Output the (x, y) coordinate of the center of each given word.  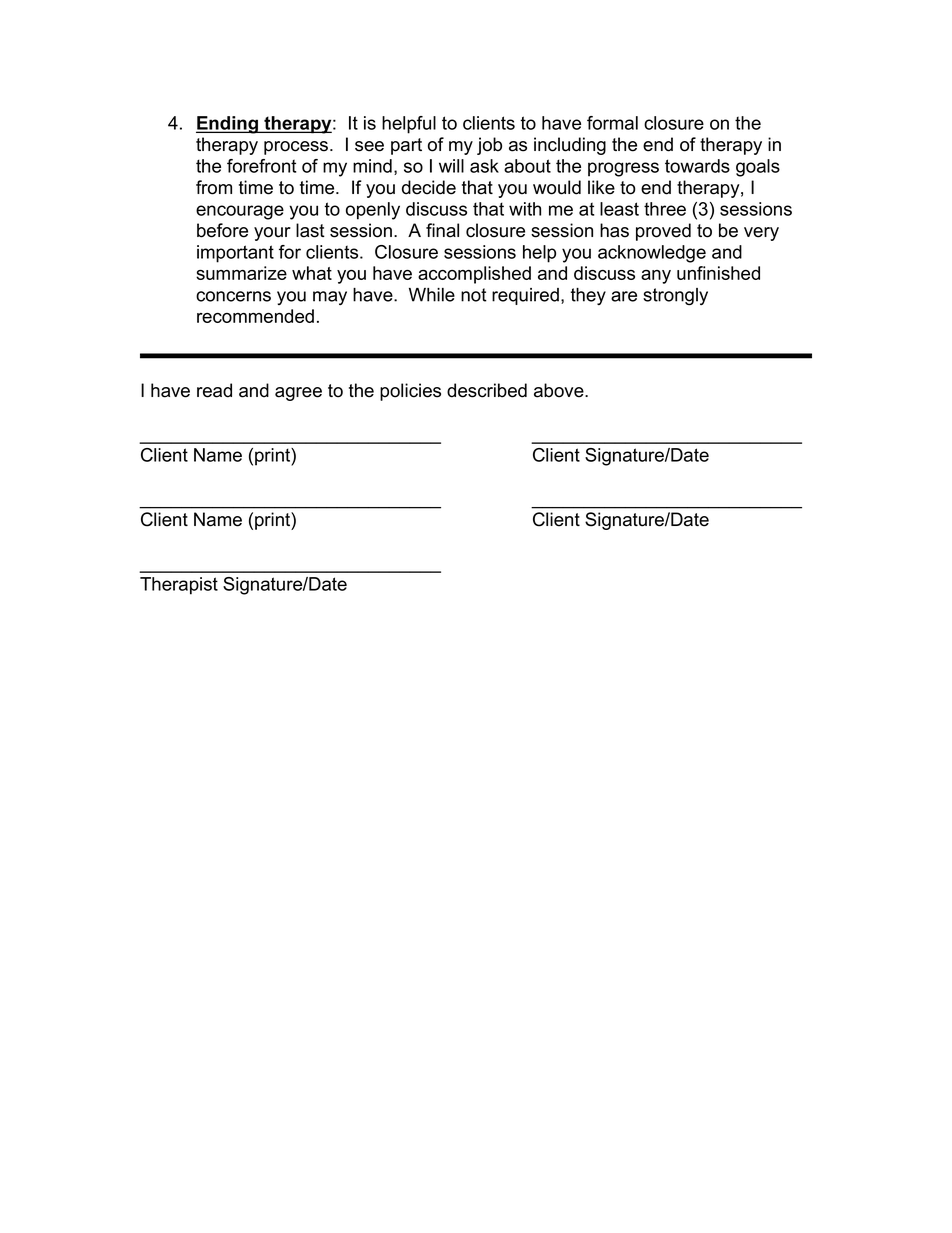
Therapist (179, 586)
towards (697, 166)
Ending (228, 125)
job (489, 146)
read (214, 390)
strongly (675, 297)
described (487, 390)
